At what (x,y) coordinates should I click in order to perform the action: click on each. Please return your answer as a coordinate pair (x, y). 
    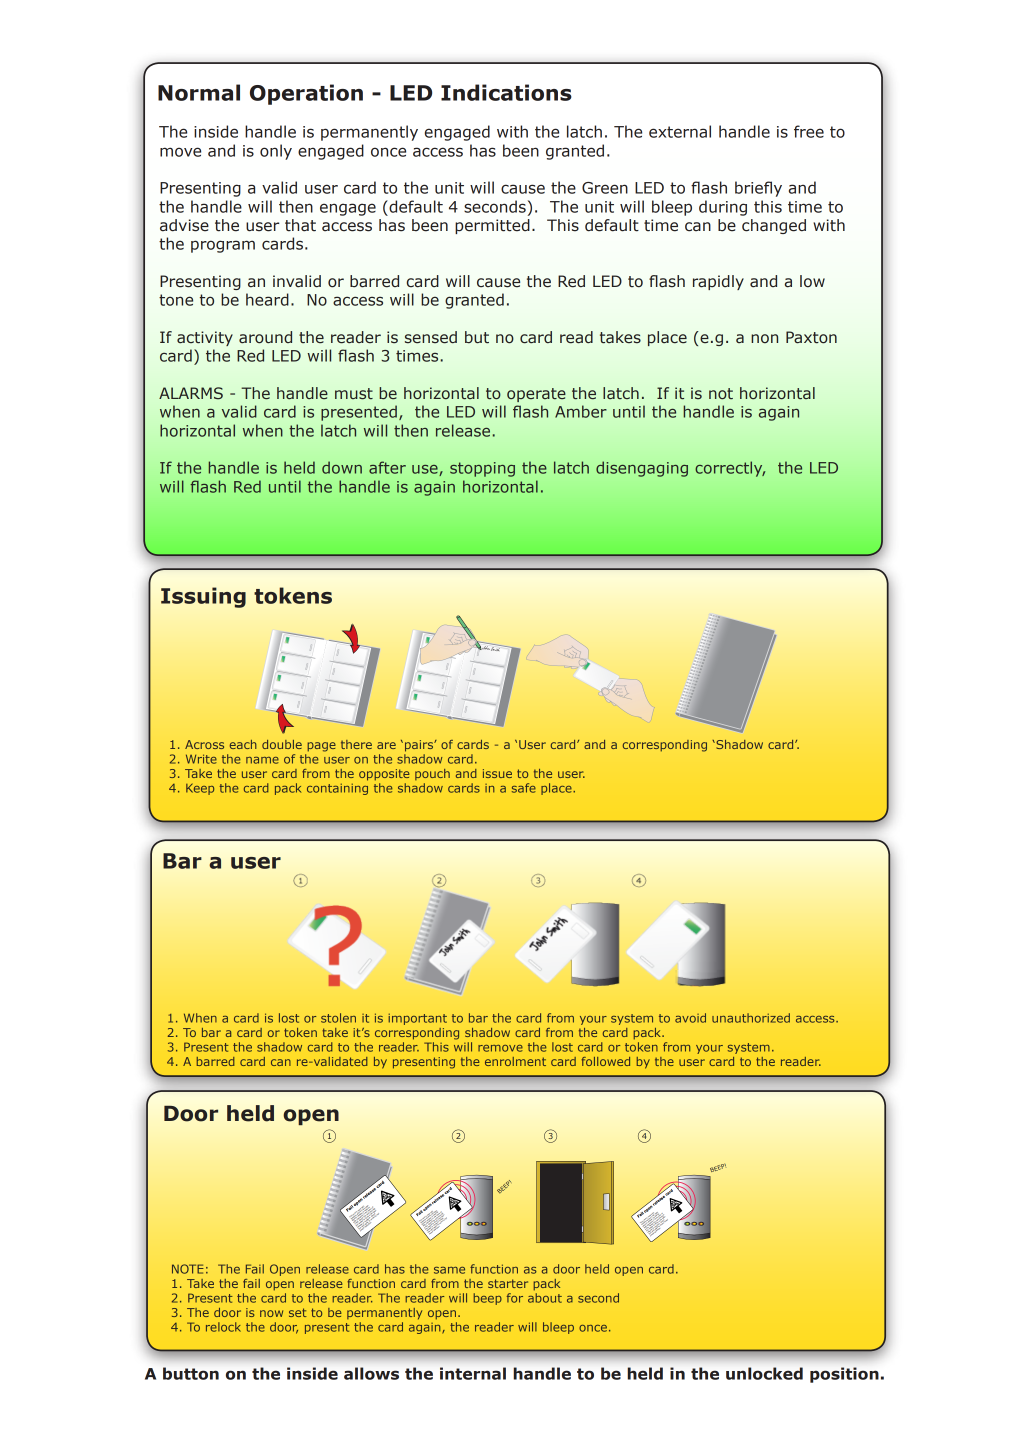
    Looking at the image, I should click on (243, 744).
